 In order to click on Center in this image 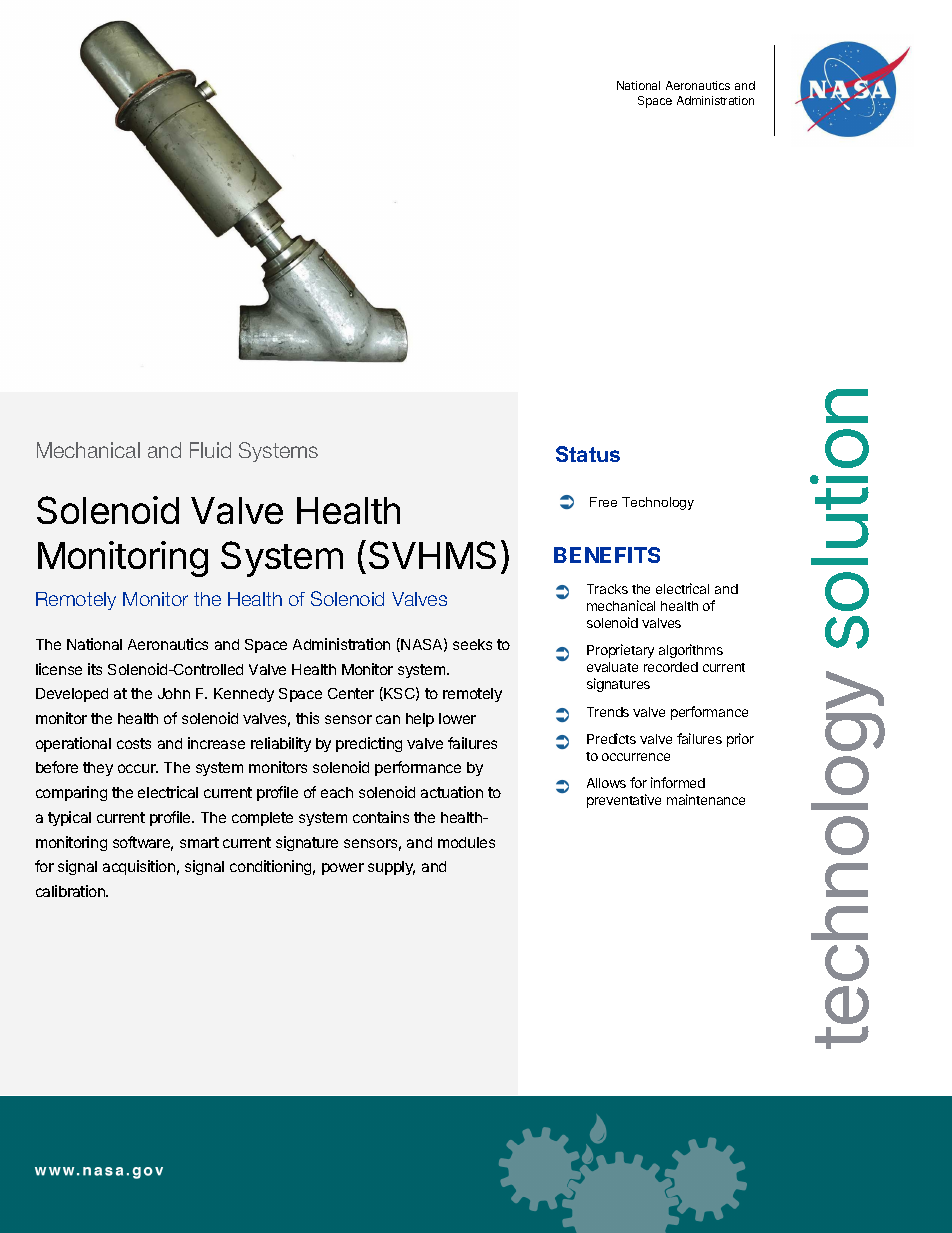, I will do `click(351, 693)`.
